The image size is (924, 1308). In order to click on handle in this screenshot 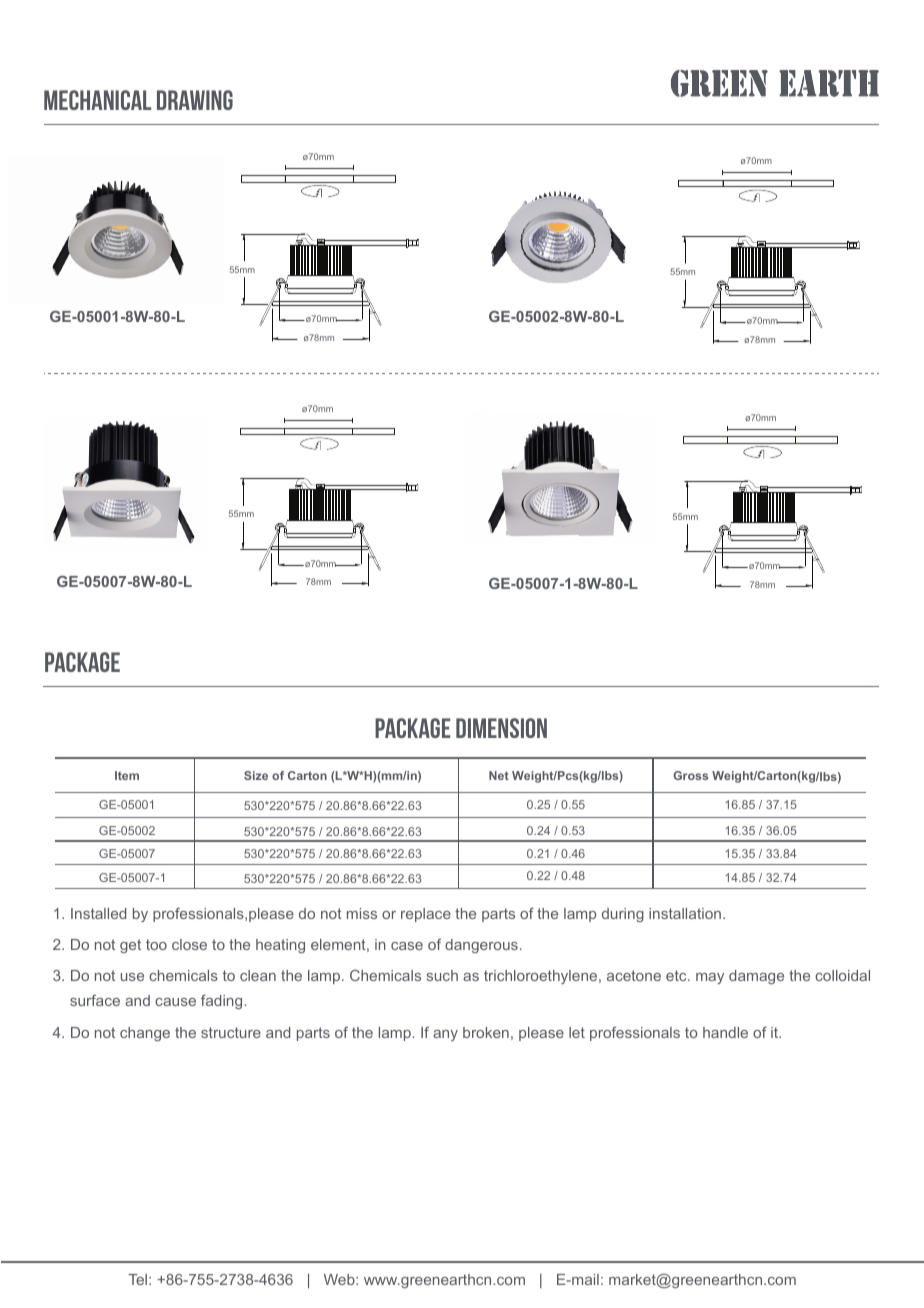, I will do `click(725, 1032)`.
